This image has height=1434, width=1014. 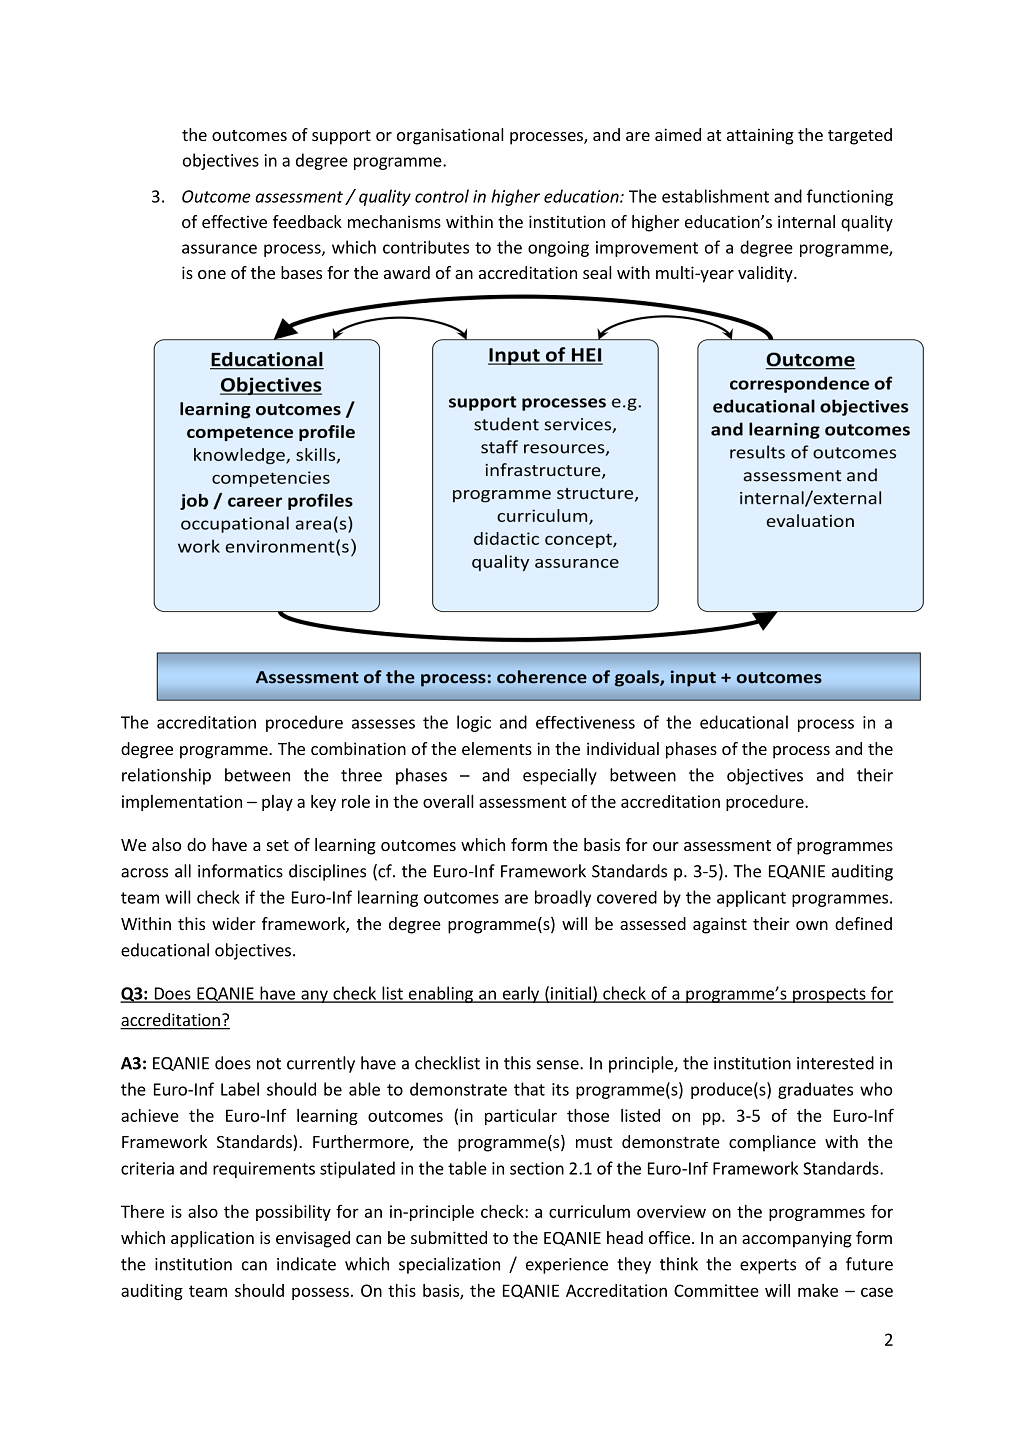 I want to click on attaining, so click(x=760, y=136).
